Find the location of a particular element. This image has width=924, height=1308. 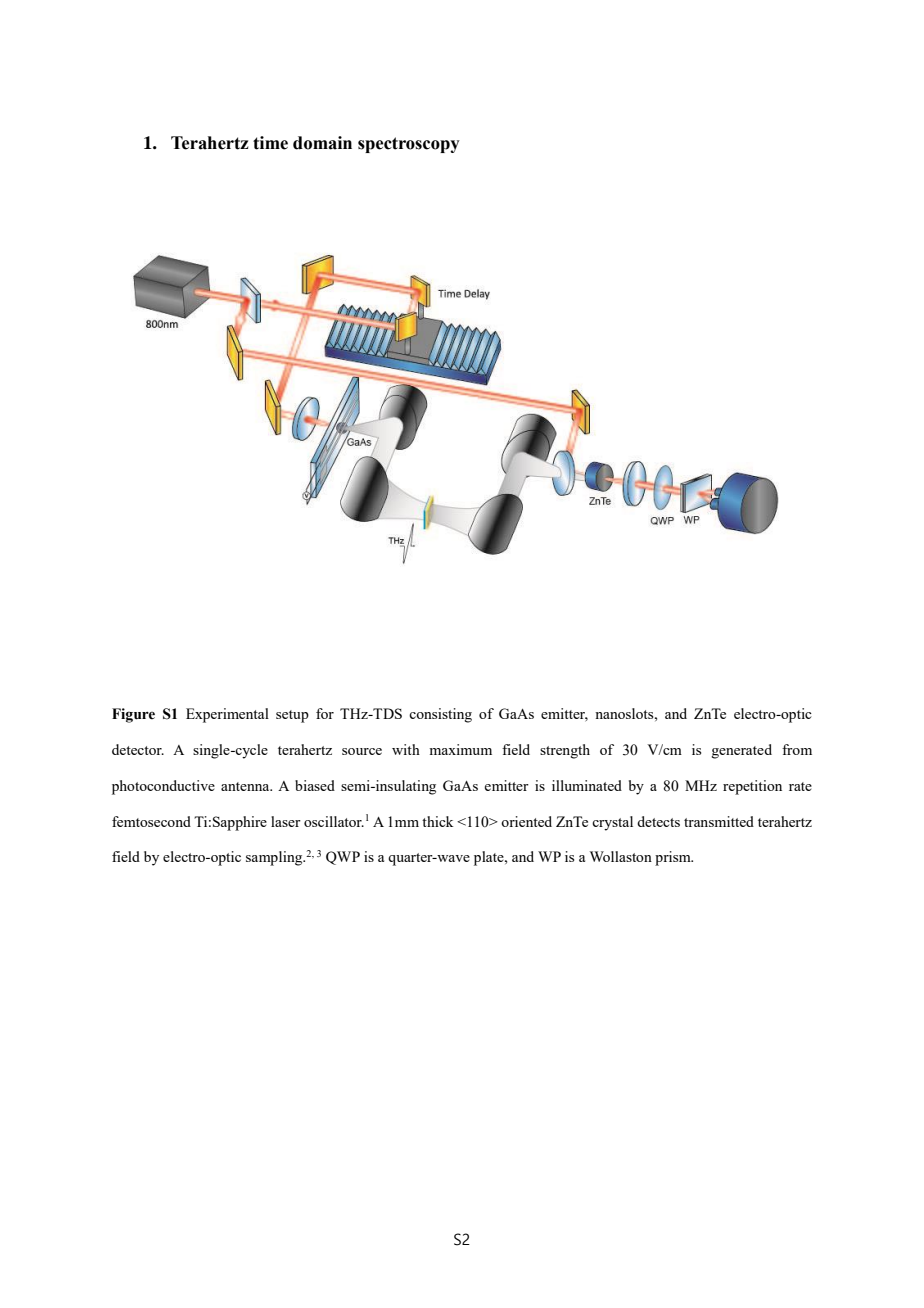

strength is located at coordinates (565, 751).
